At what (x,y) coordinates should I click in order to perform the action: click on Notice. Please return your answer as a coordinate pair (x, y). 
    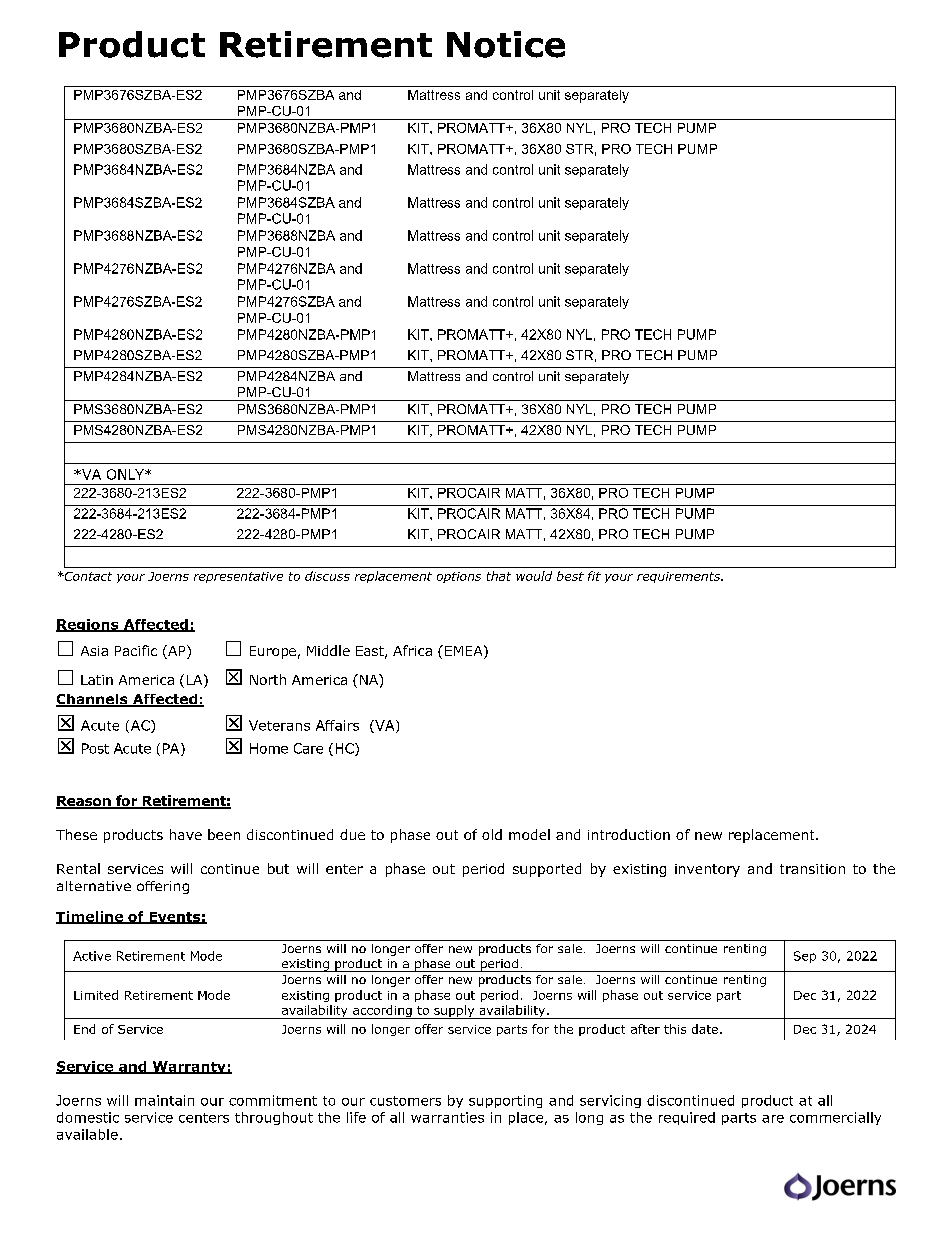
    Looking at the image, I should click on (506, 44).
